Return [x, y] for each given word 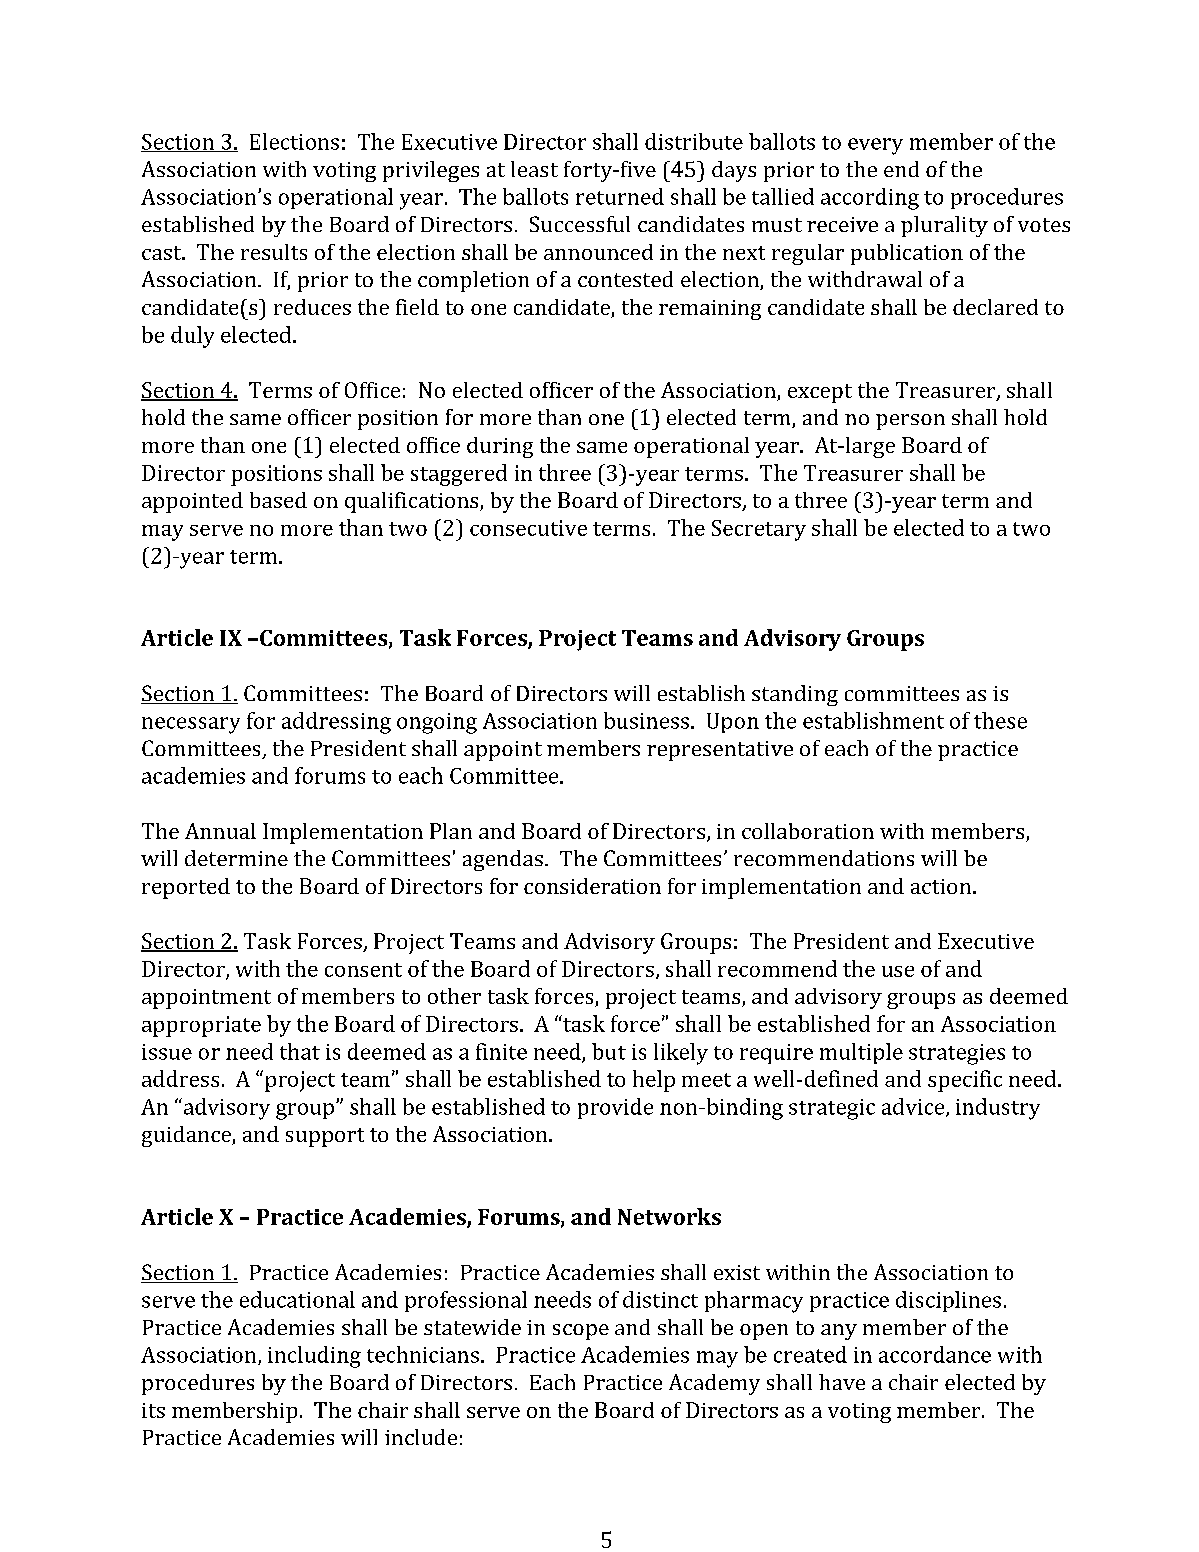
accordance [935, 1354]
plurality [944, 226]
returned [620, 196]
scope [581, 1332]
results [274, 252]
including [314, 1357]
